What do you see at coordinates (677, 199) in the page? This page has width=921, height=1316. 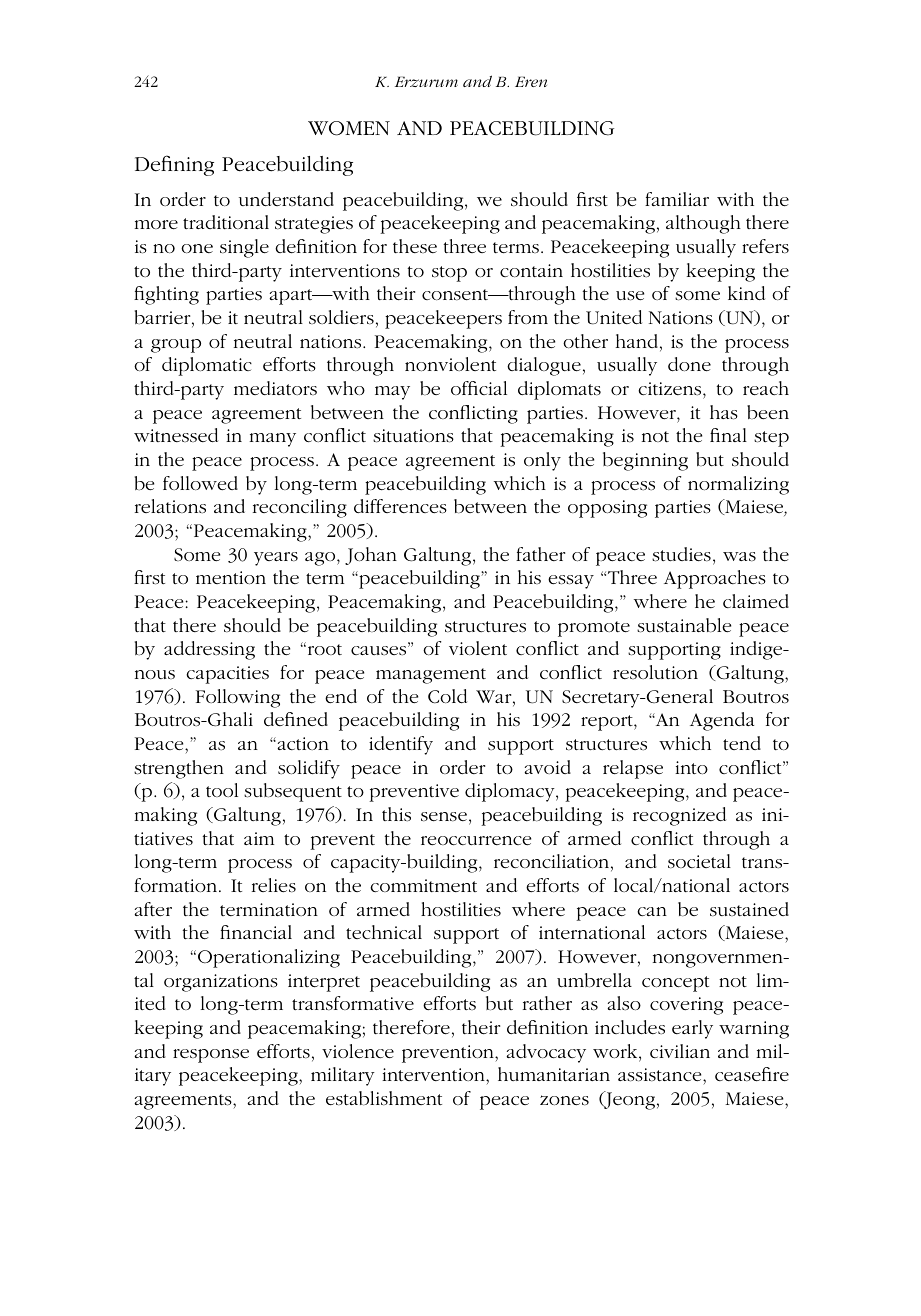 I see `familiar` at bounding box center [677, 199].
